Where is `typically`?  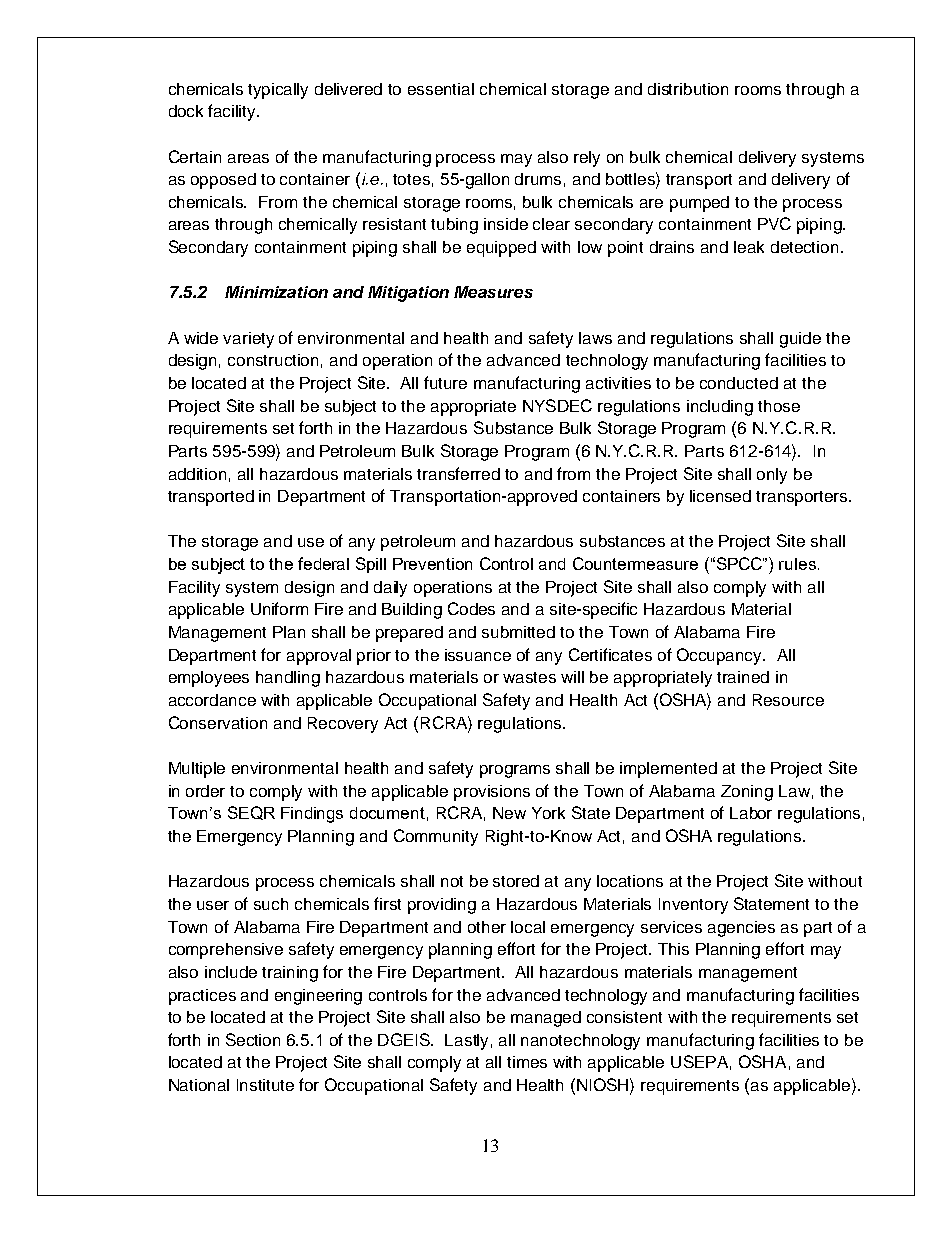 typically is located at coordinates (278, 91).
